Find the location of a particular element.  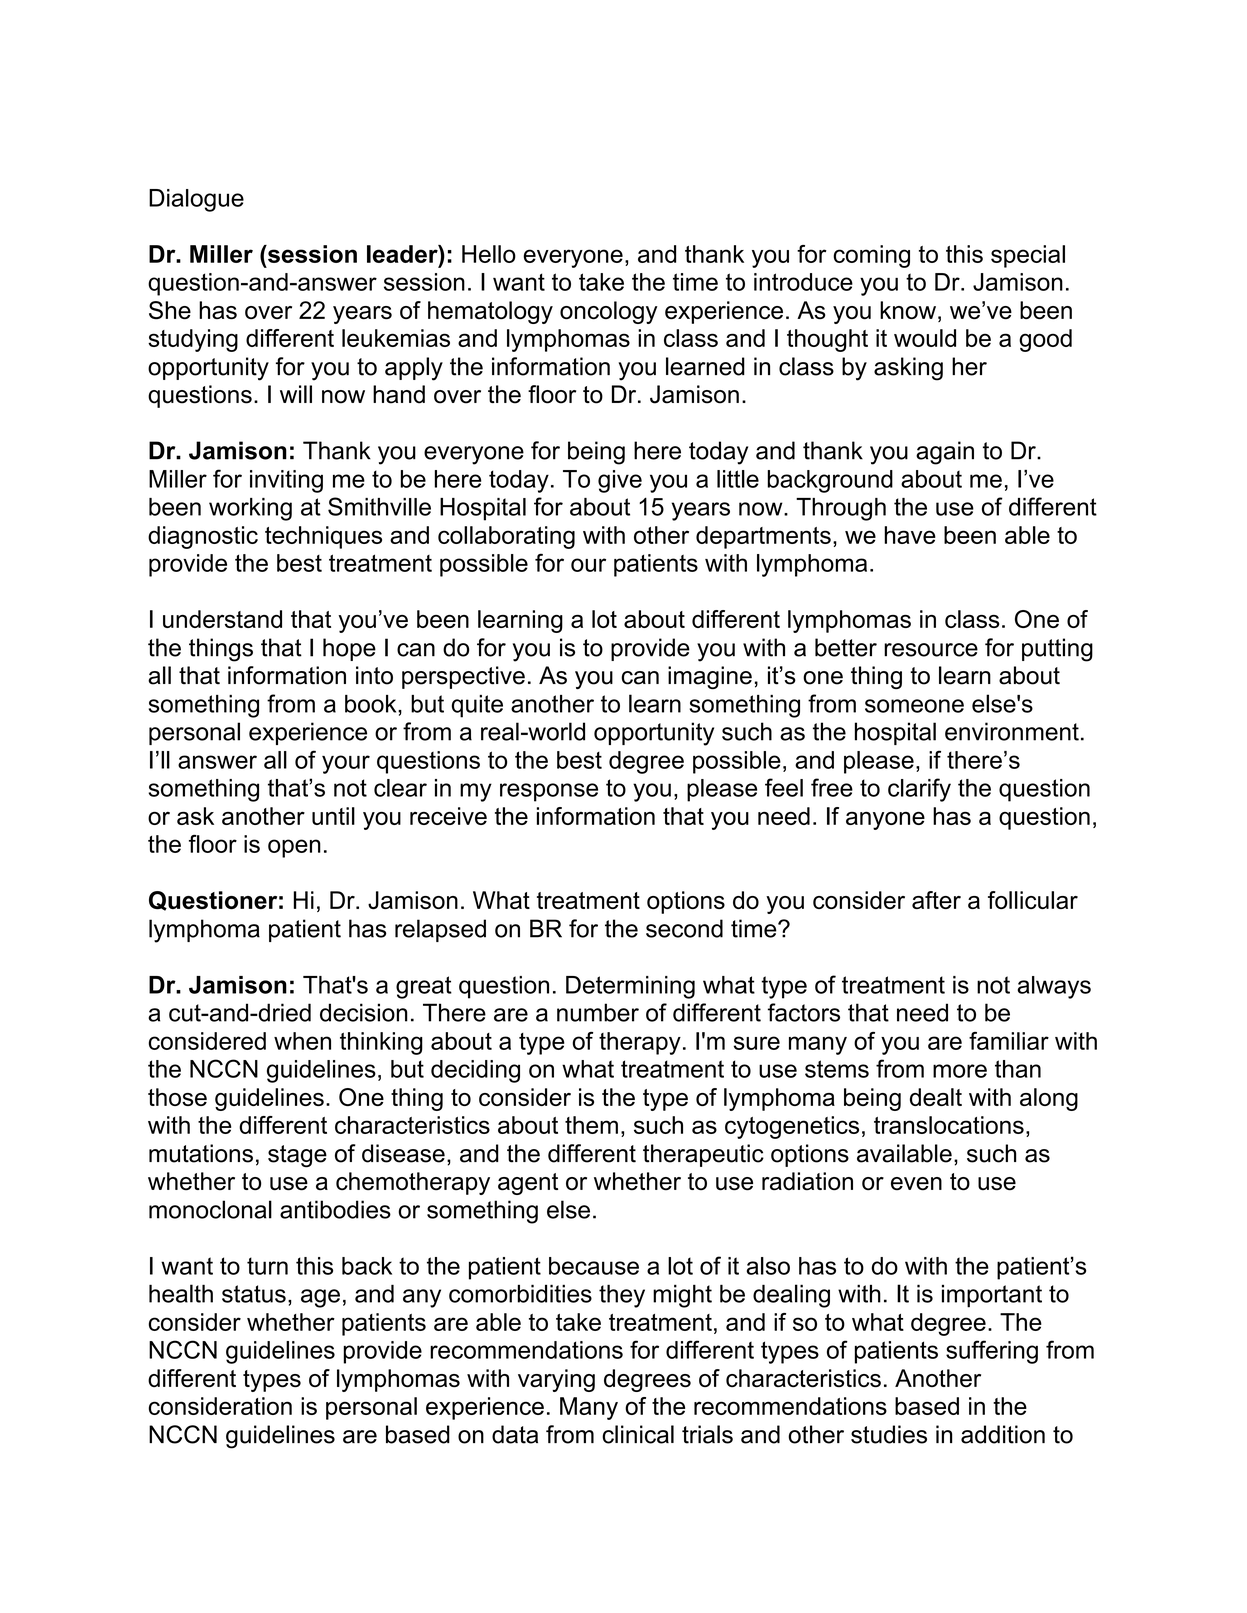

response is located at coordinates (549, 792).
